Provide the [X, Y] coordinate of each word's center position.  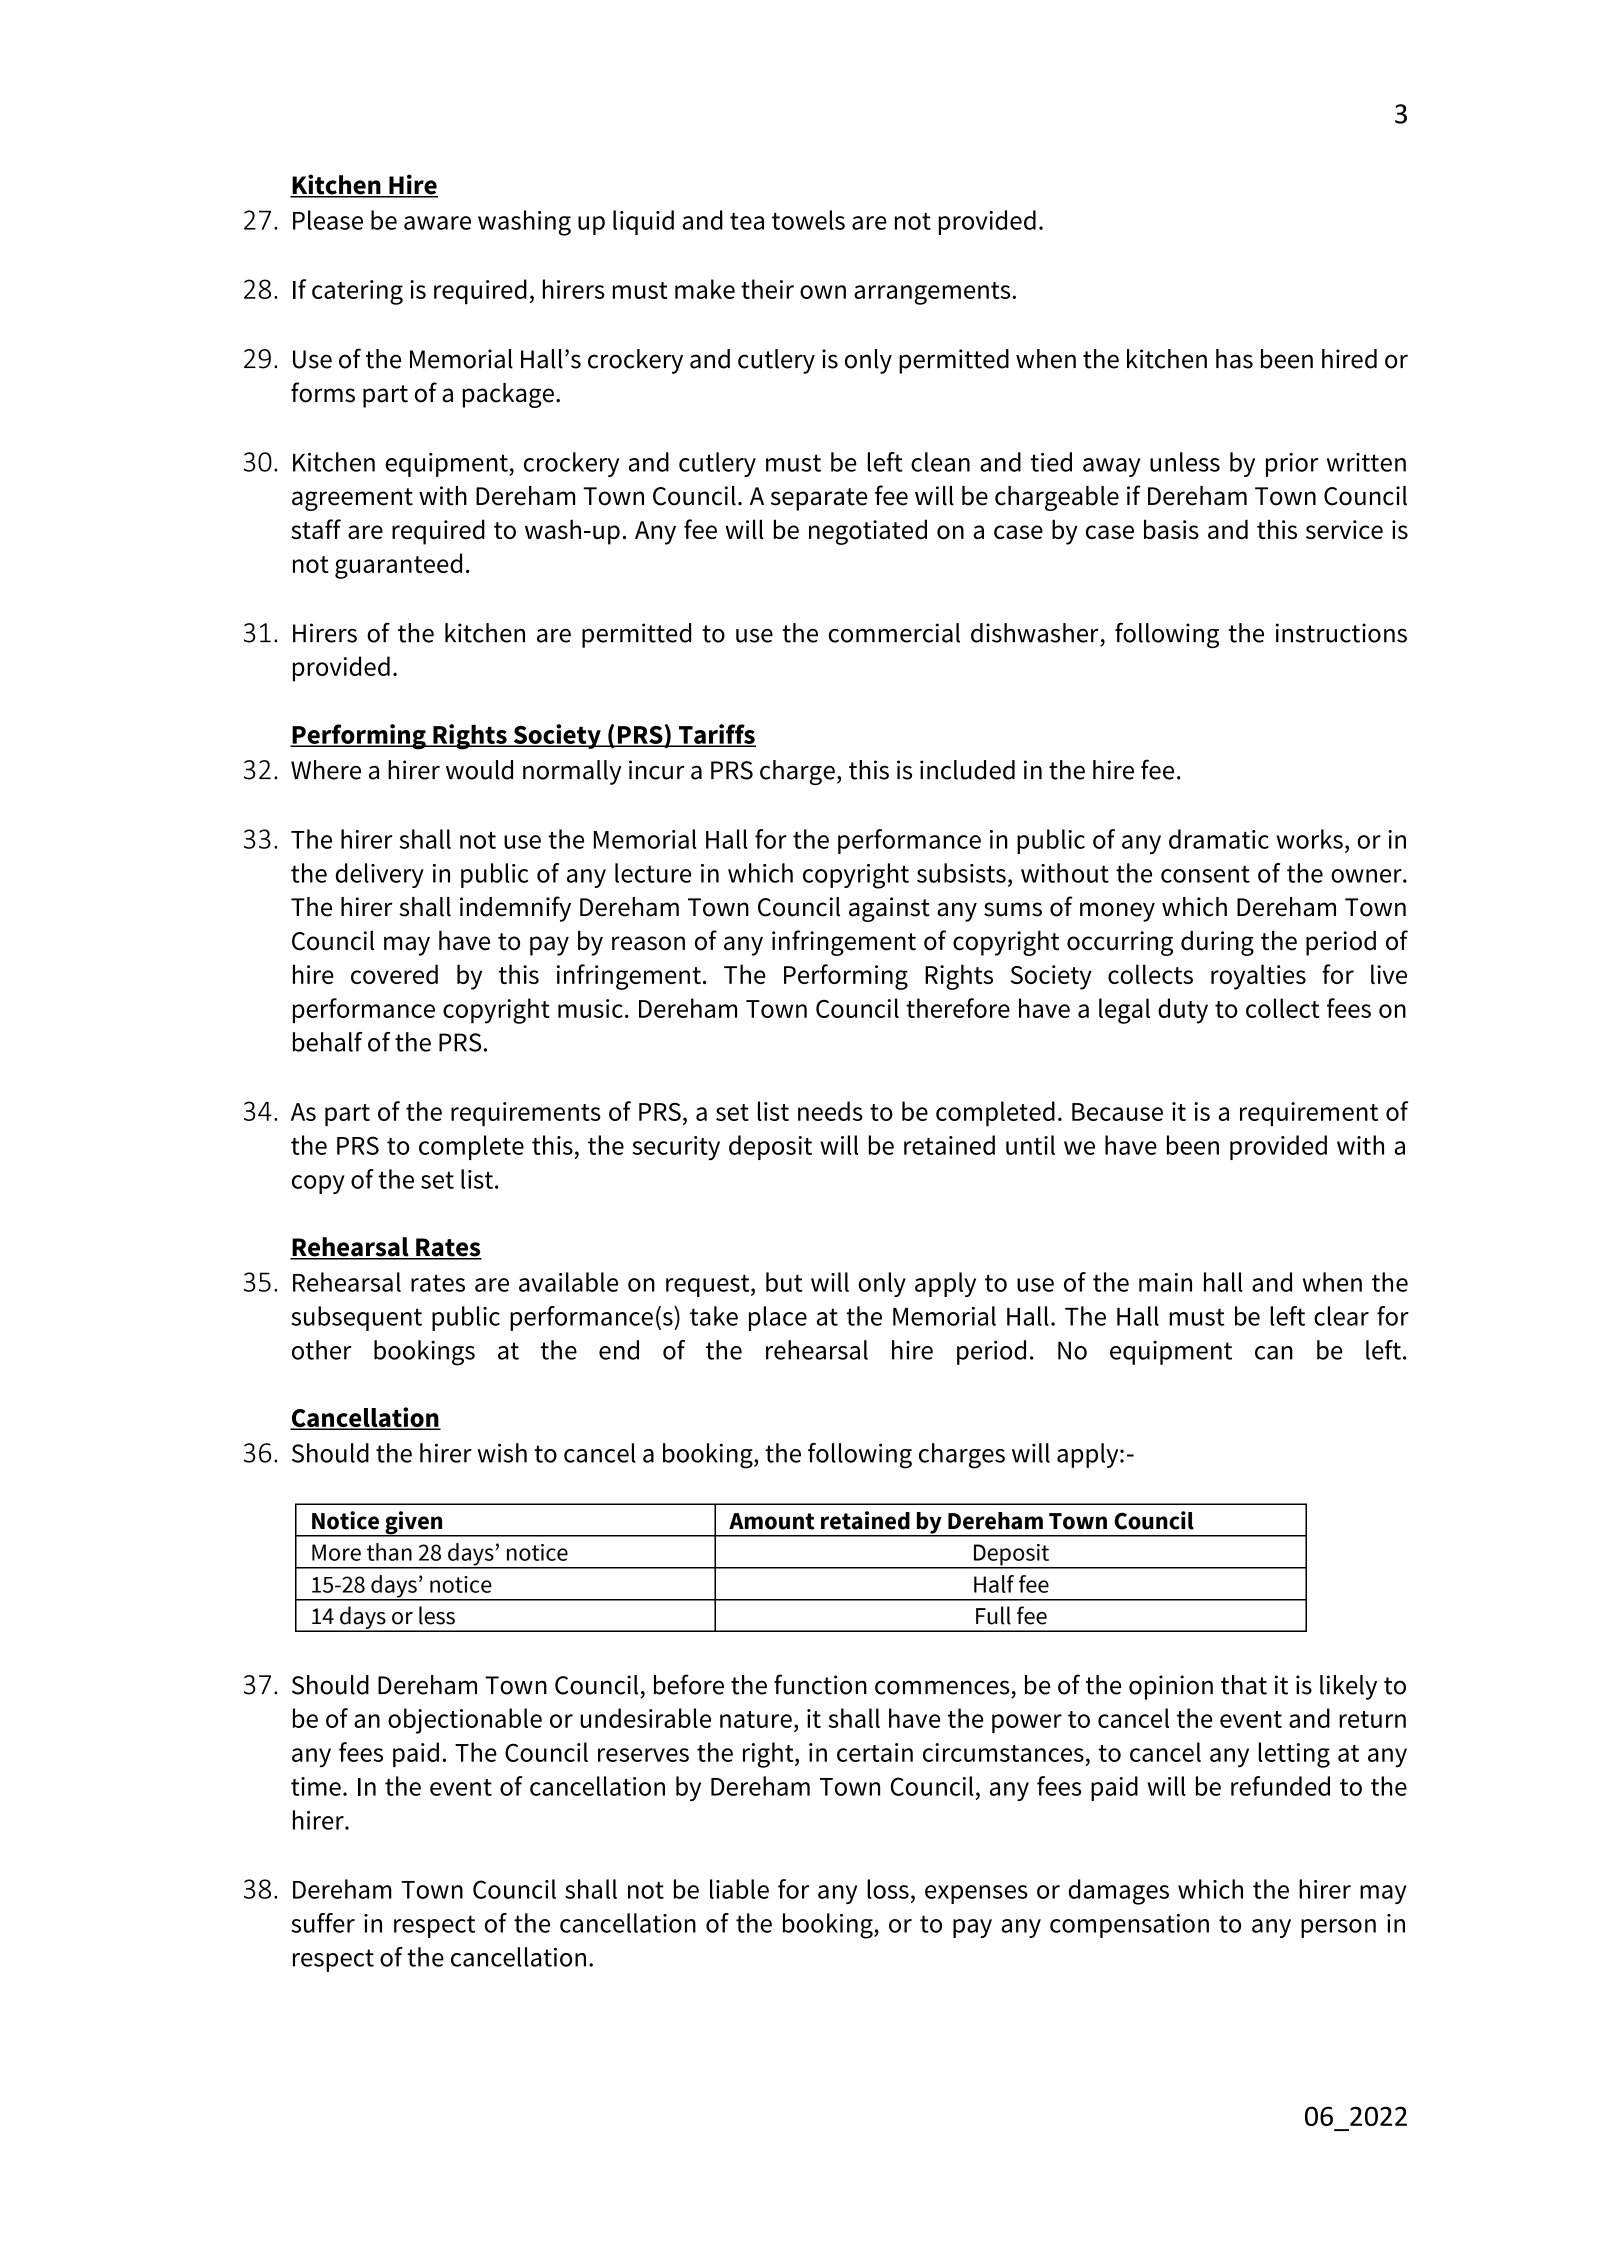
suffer [323, 1923]
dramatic [1219, 839]
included [967, 770]
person [1338, 1928]
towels [808, 220]
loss [888, 1889]
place [778, 1318]
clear [1341, 1316]
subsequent [356, 1318]
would [479, 770]
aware [437, 223]
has [1234, 359]
